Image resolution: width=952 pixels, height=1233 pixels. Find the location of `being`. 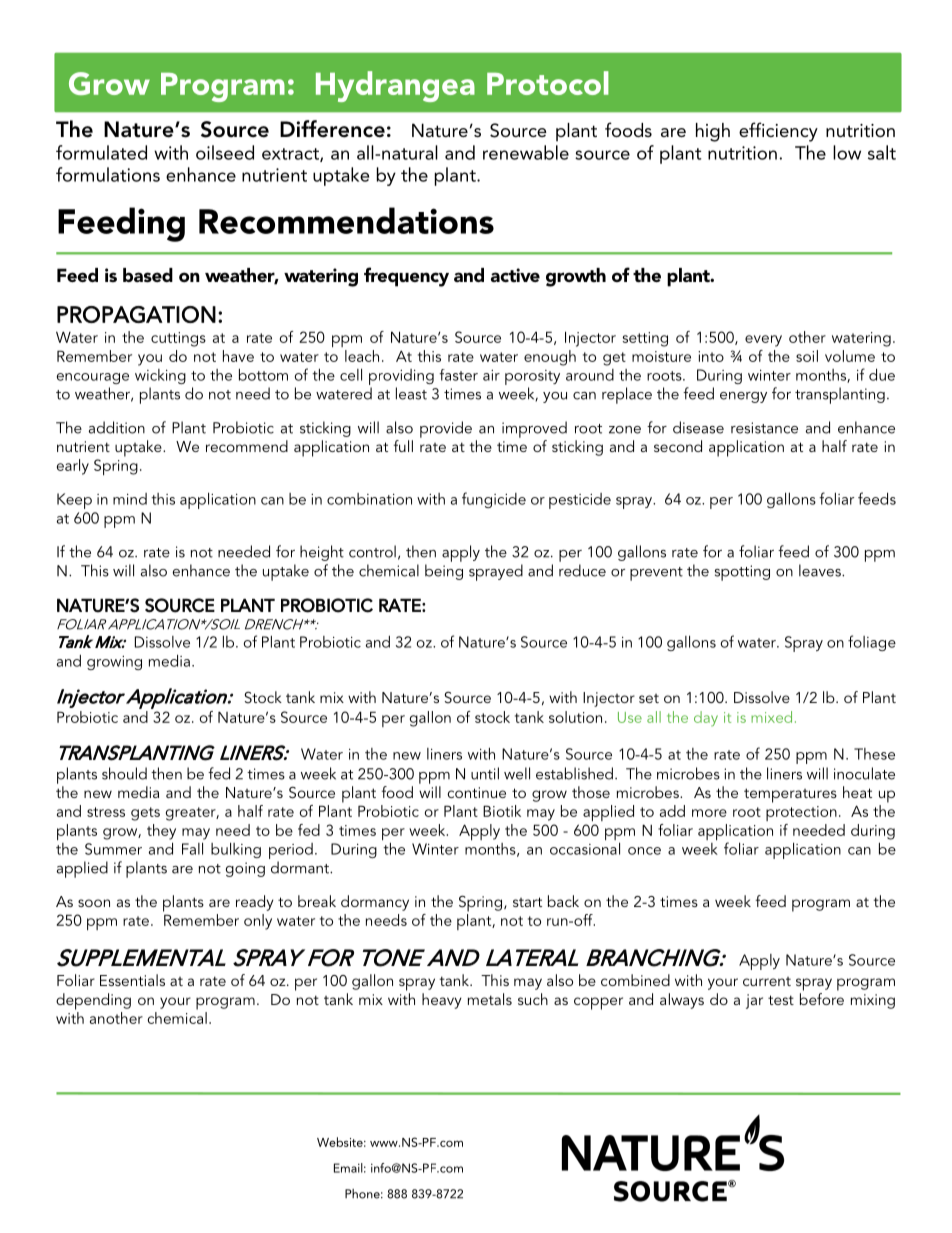

being is located at coordinates (444, 572).
